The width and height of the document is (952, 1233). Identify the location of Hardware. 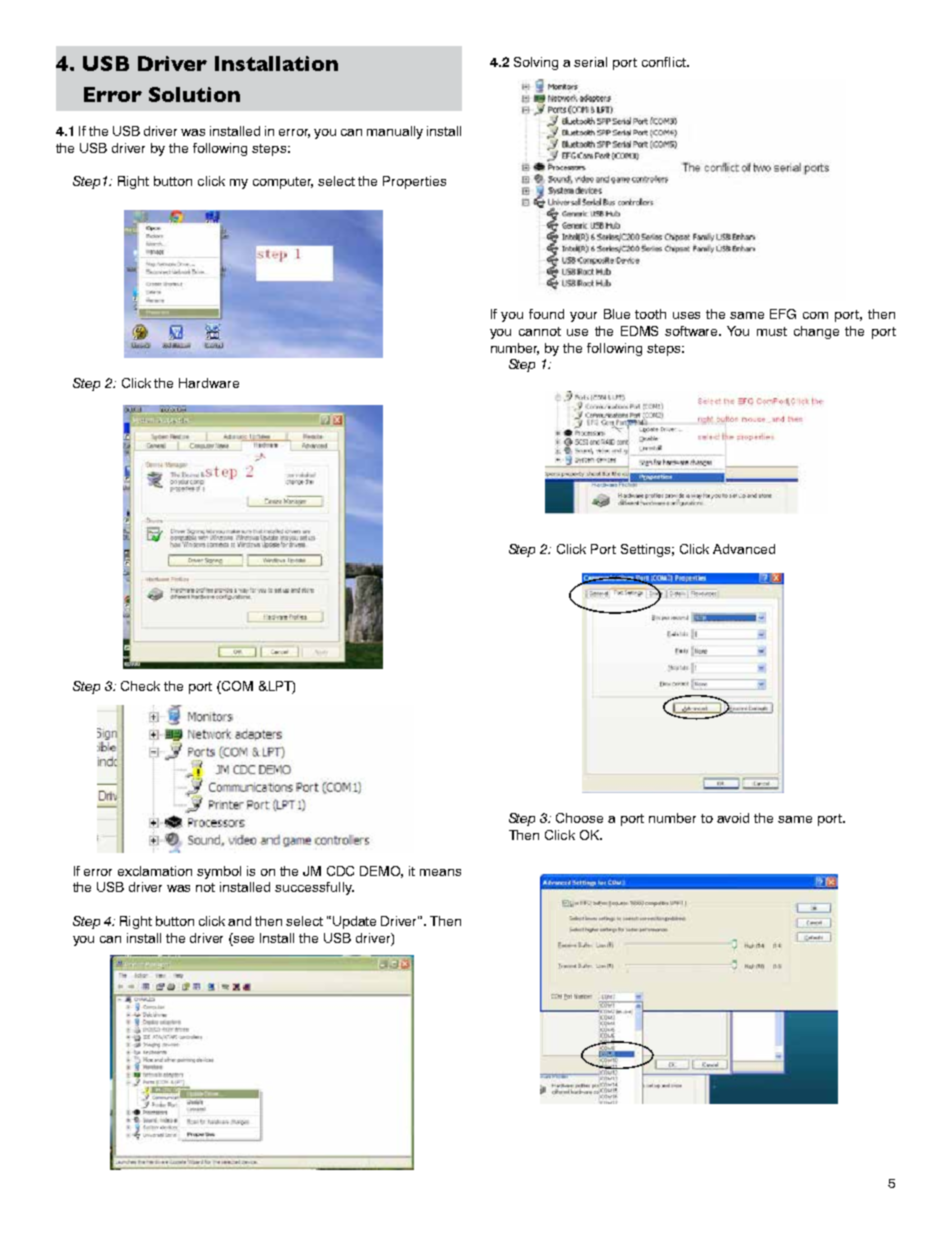
(209, 383).
